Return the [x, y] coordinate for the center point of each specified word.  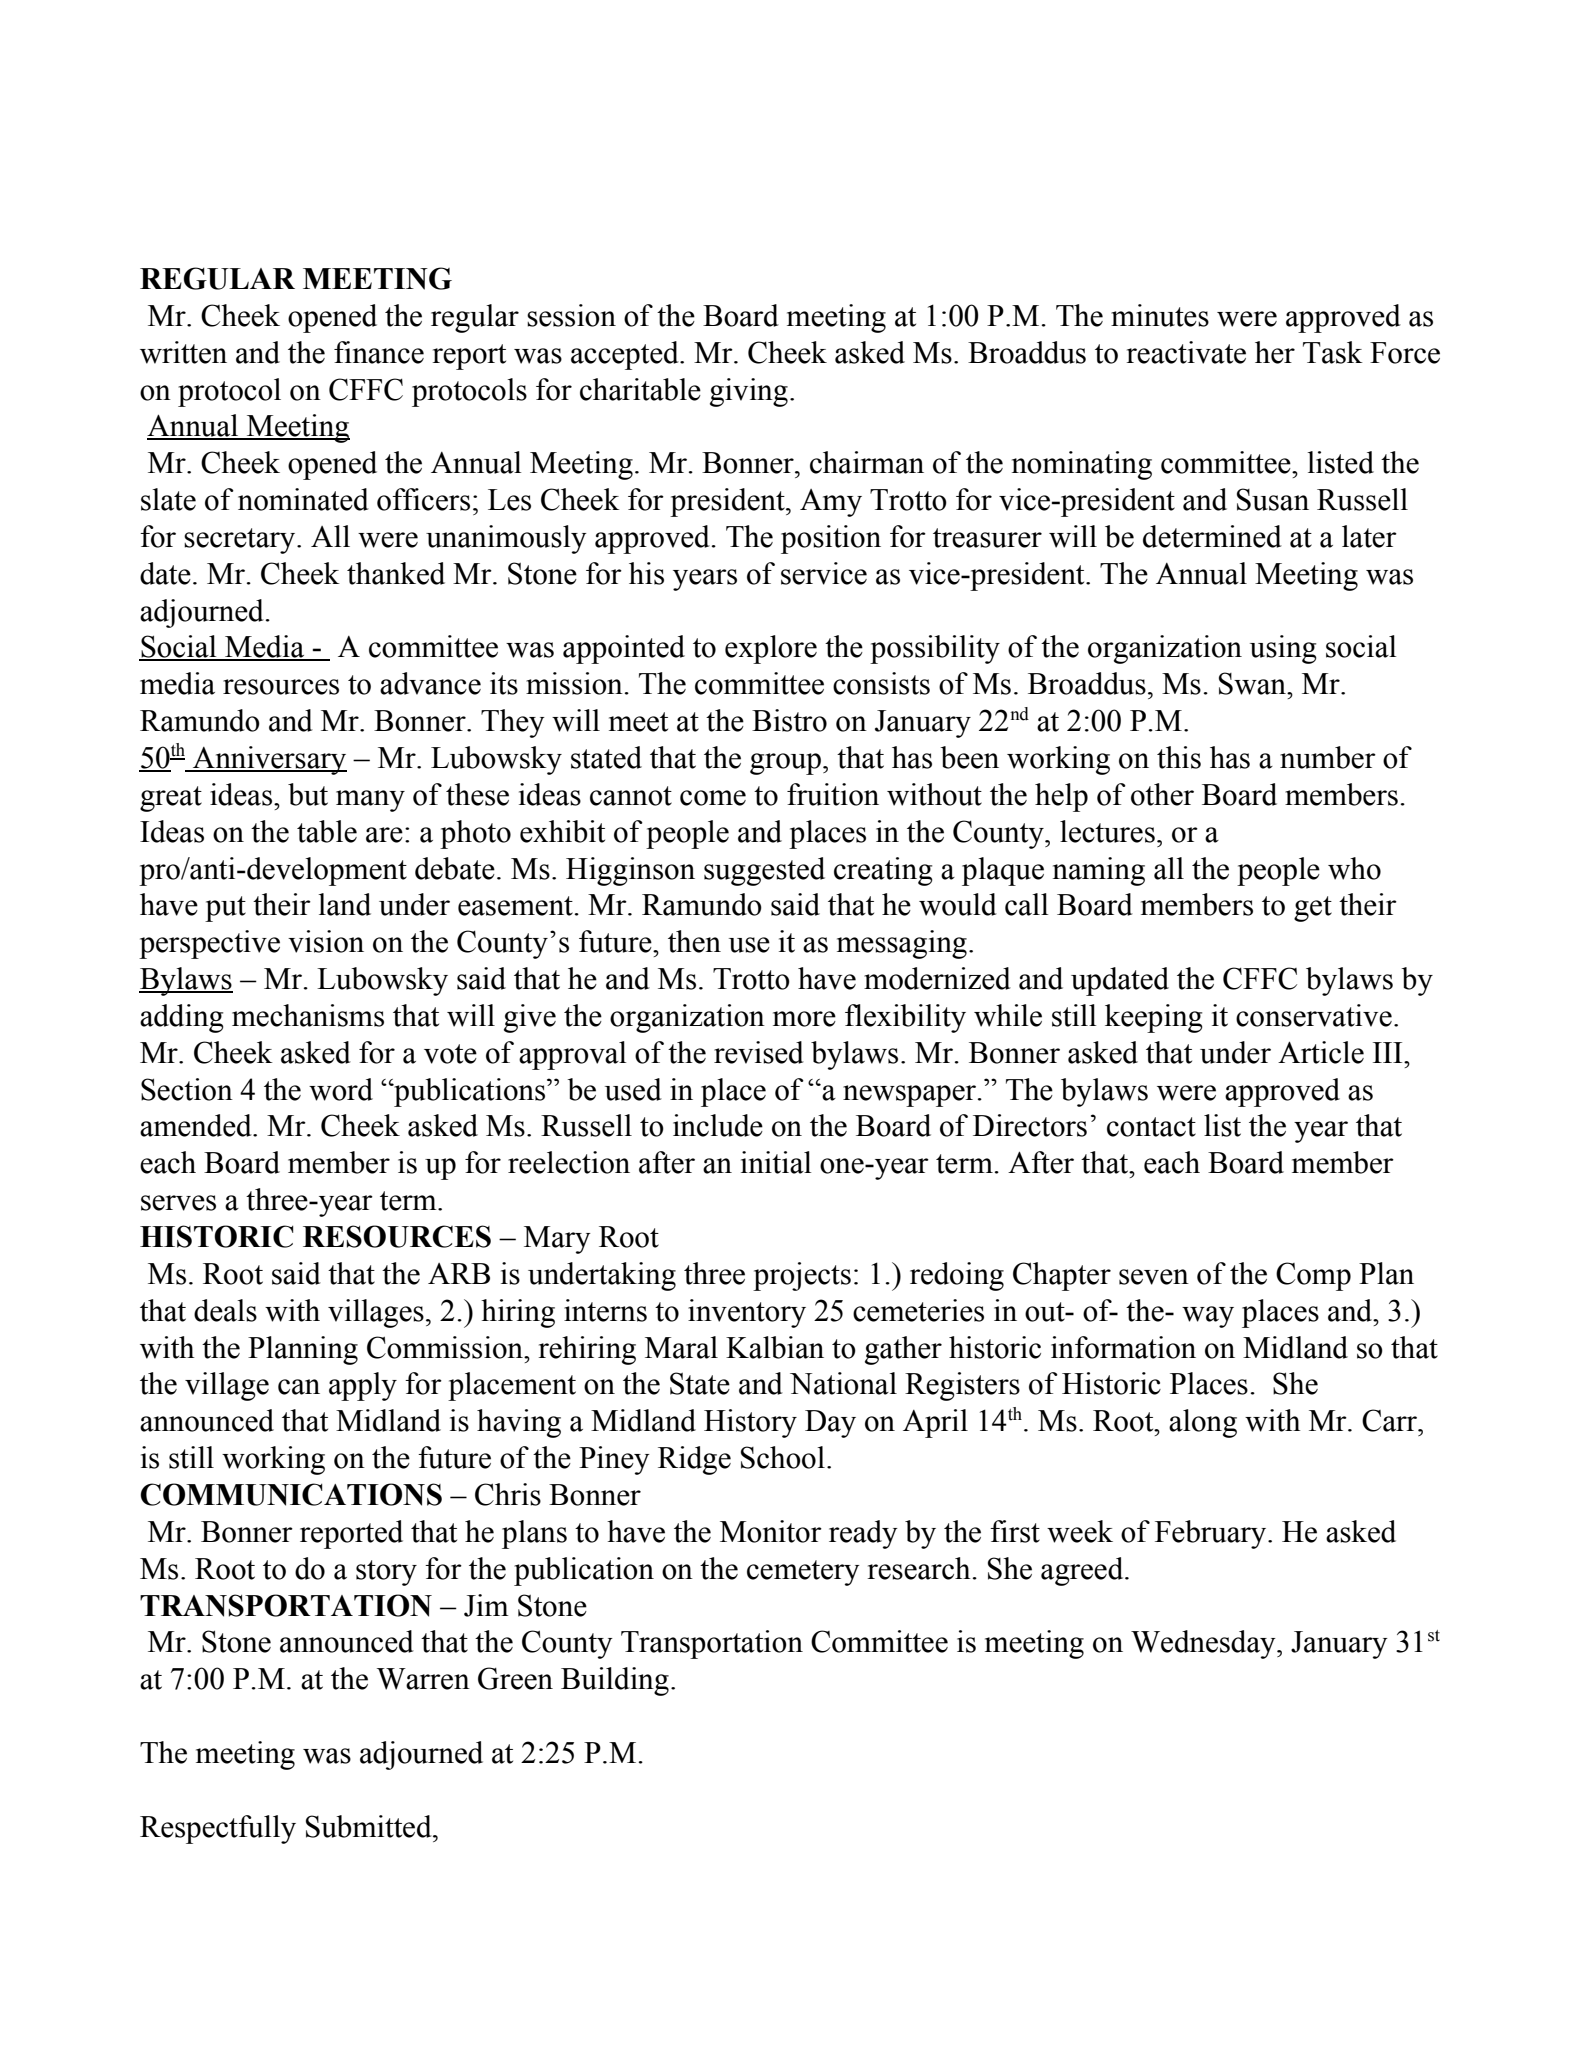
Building [615, 1681]
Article [1321, 1052]
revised [759, 1052]
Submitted [370, 1826]
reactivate [1186, 352]
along [1203, 1423]
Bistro [789, 720]
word [341, 1089]
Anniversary [269, 760]
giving [749, 392]
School [783, 1457]
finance [379, 352]
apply [363, 1386]
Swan [1253, 683]
